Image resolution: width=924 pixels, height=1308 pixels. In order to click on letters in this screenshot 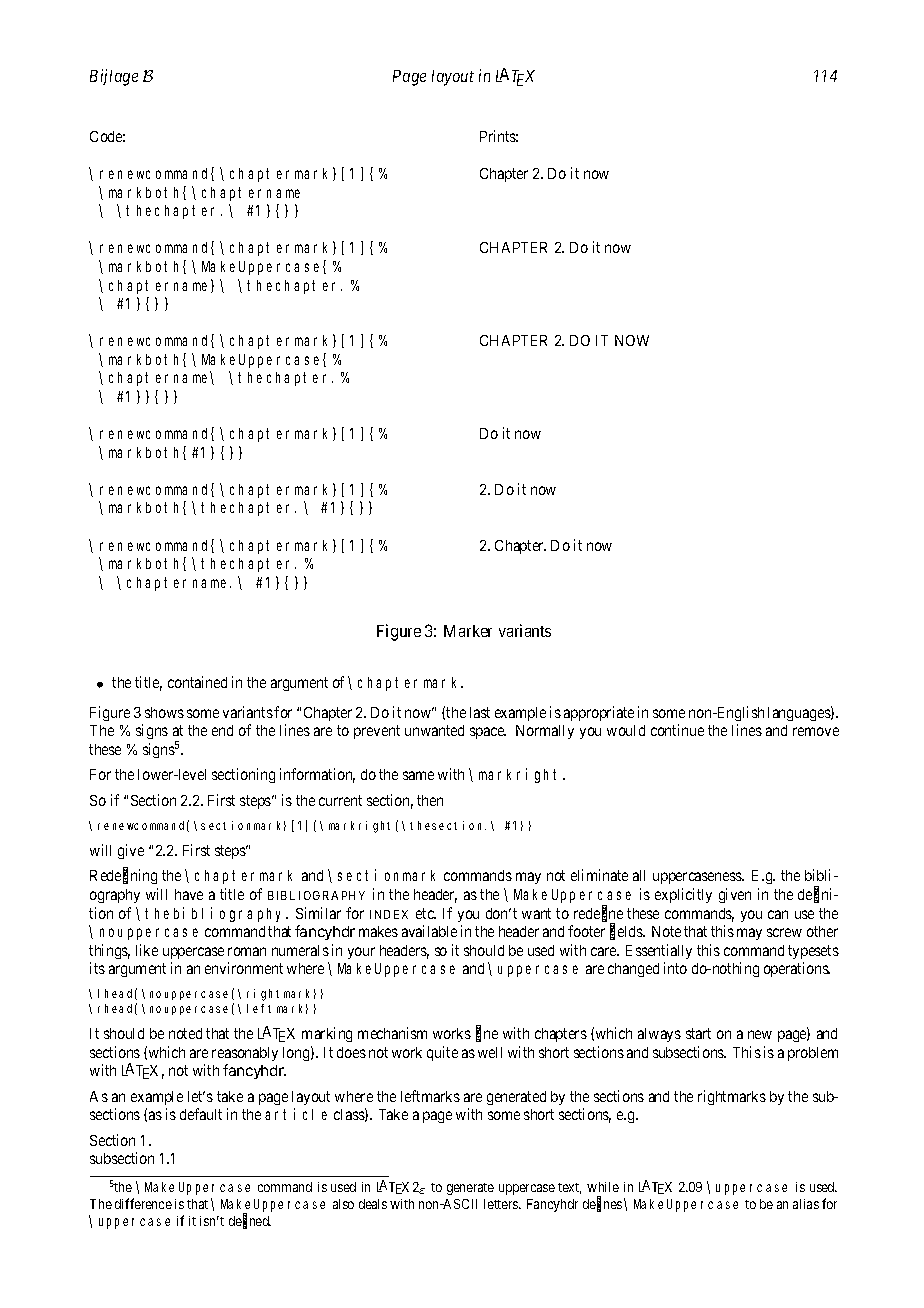, I will do `click(502, 1204)`.
